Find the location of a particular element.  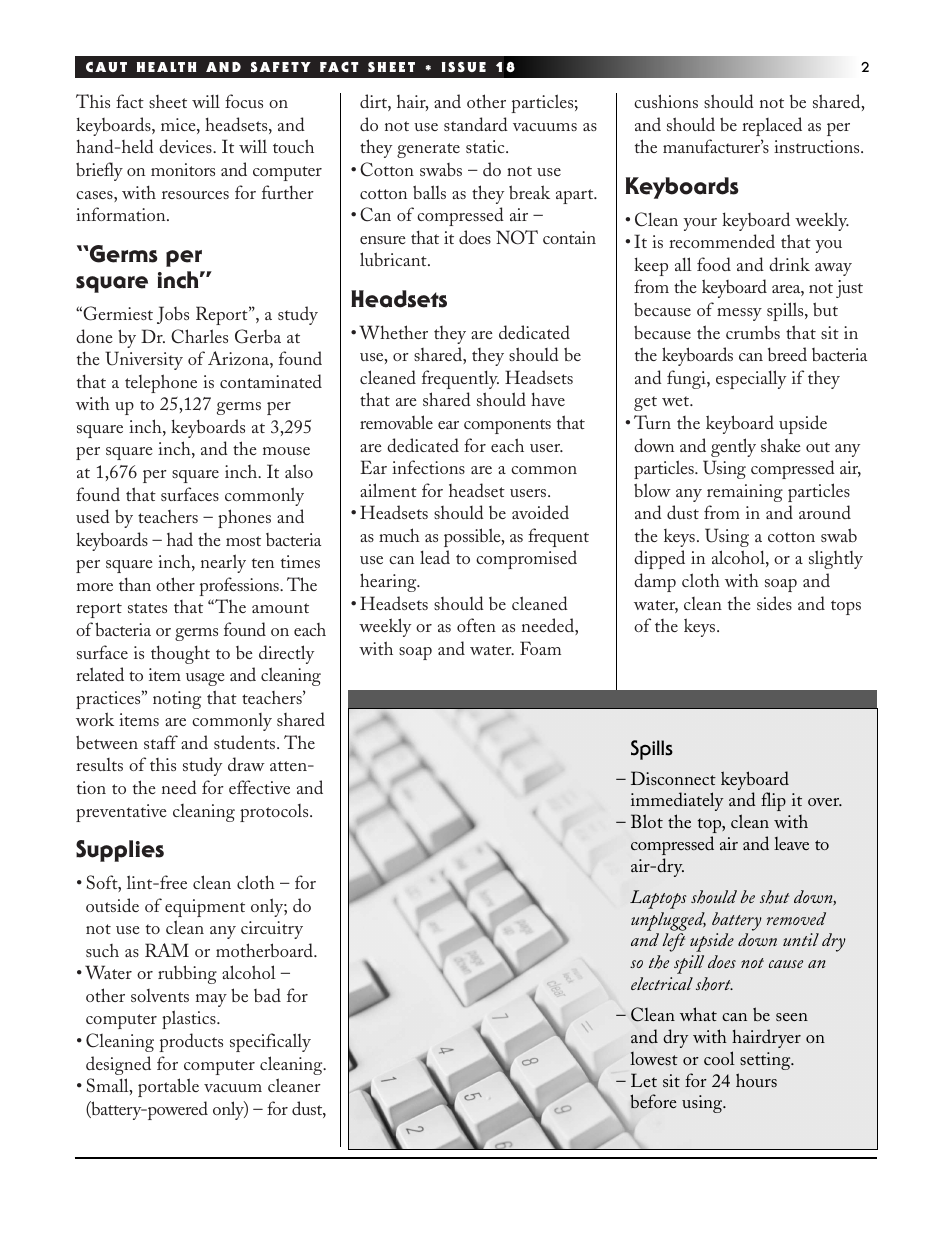

devices is located at coordinates (186, 146).
